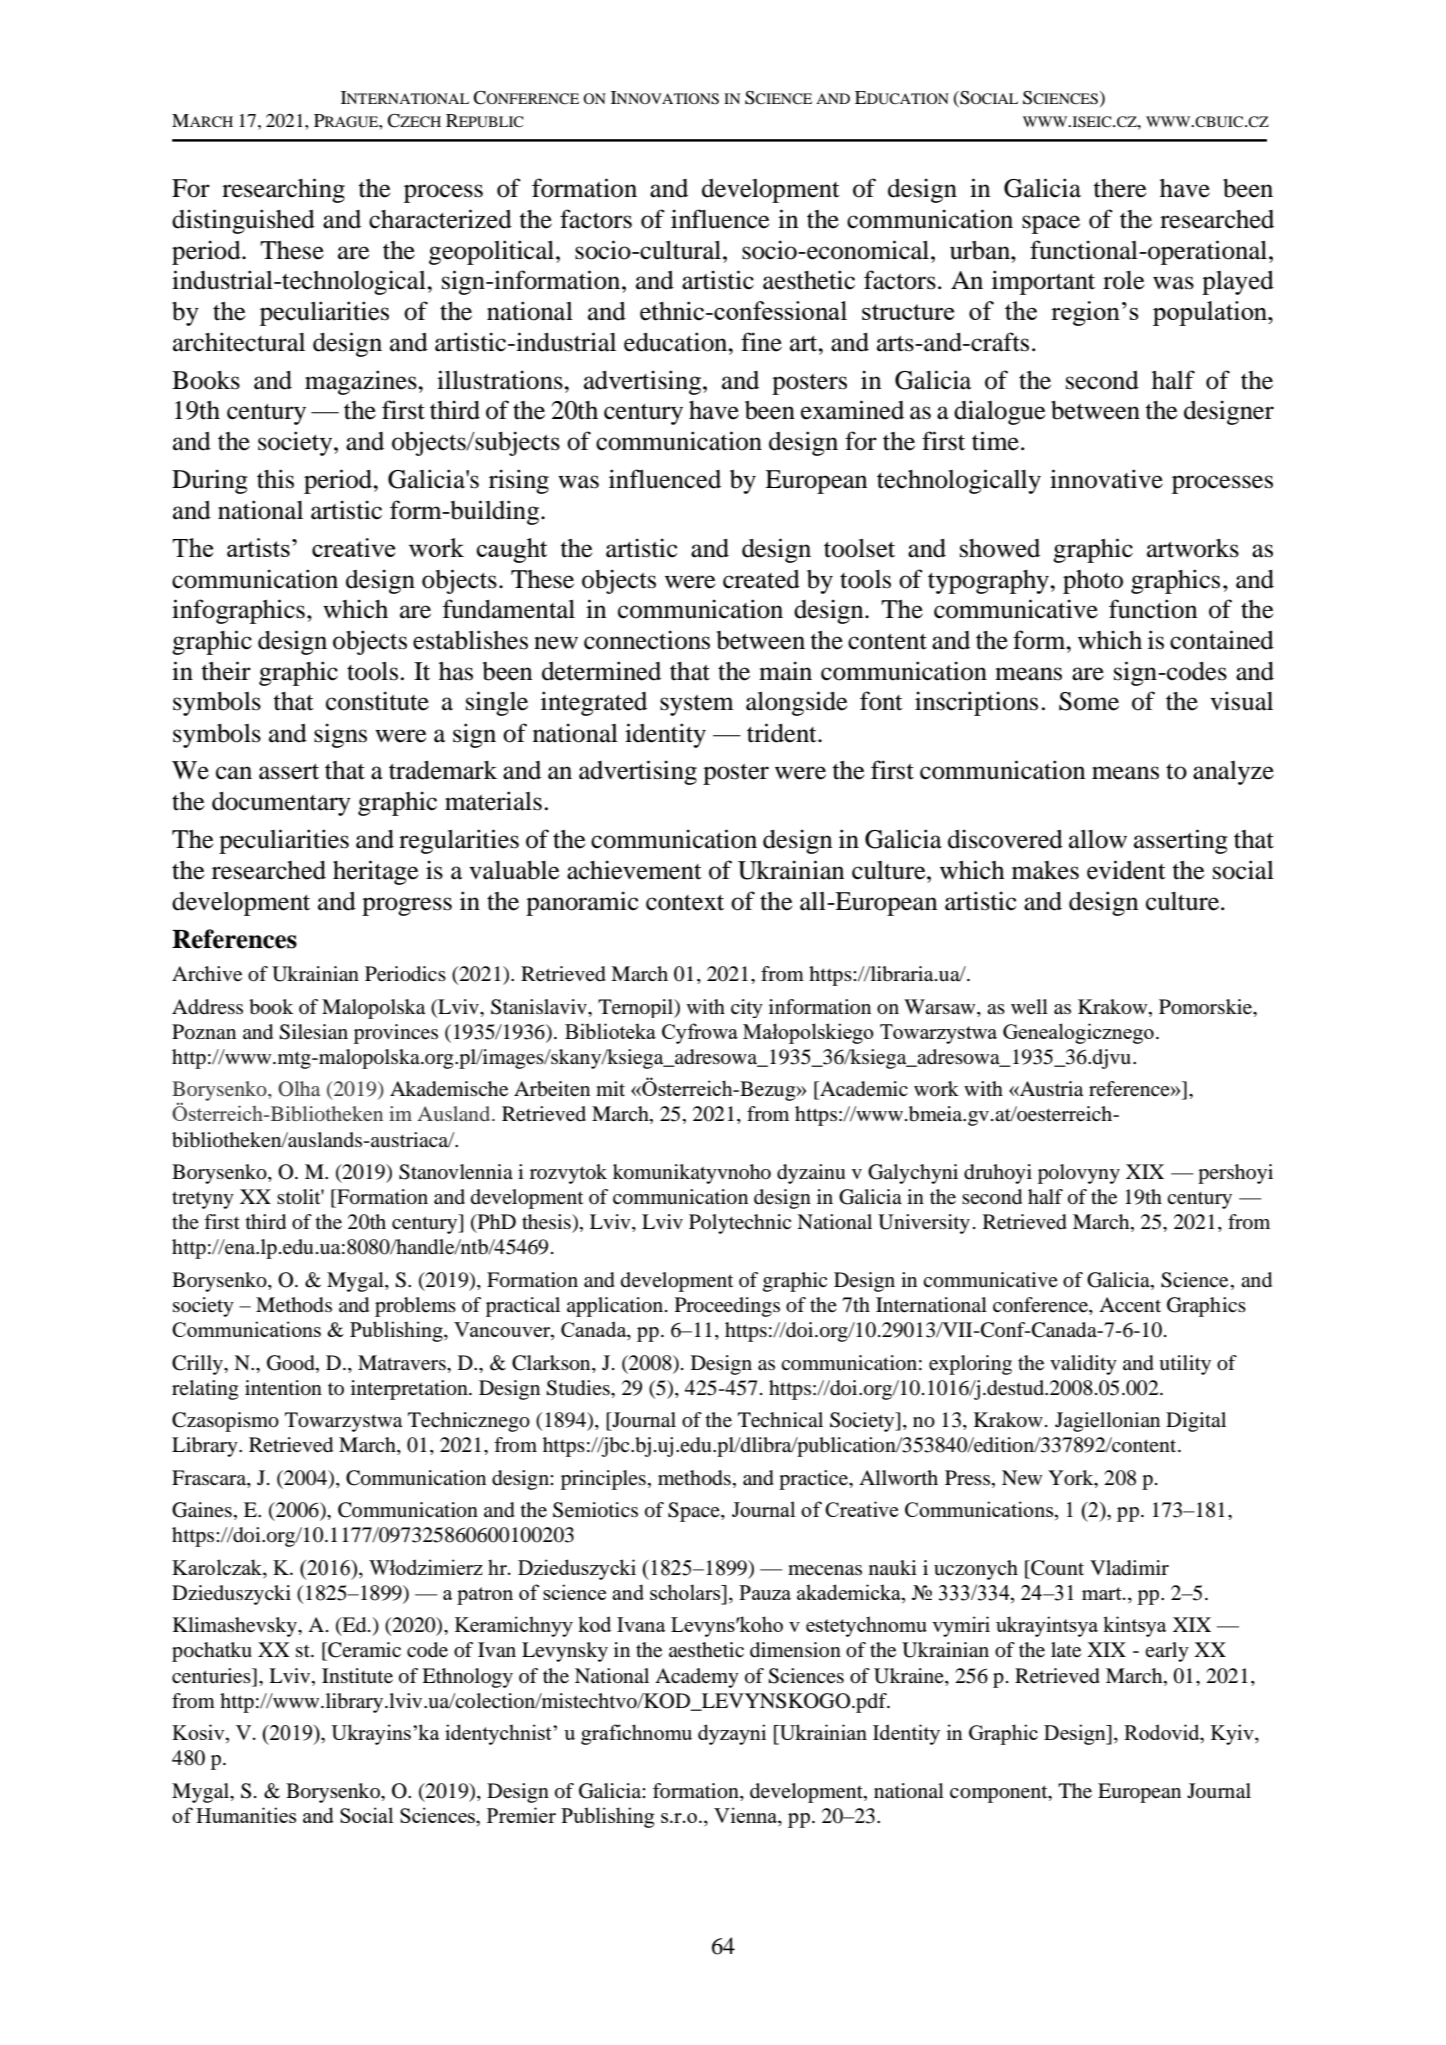  Describe the element at coordinates (761, 342) in the screenshot. I see `fine` at that location.
